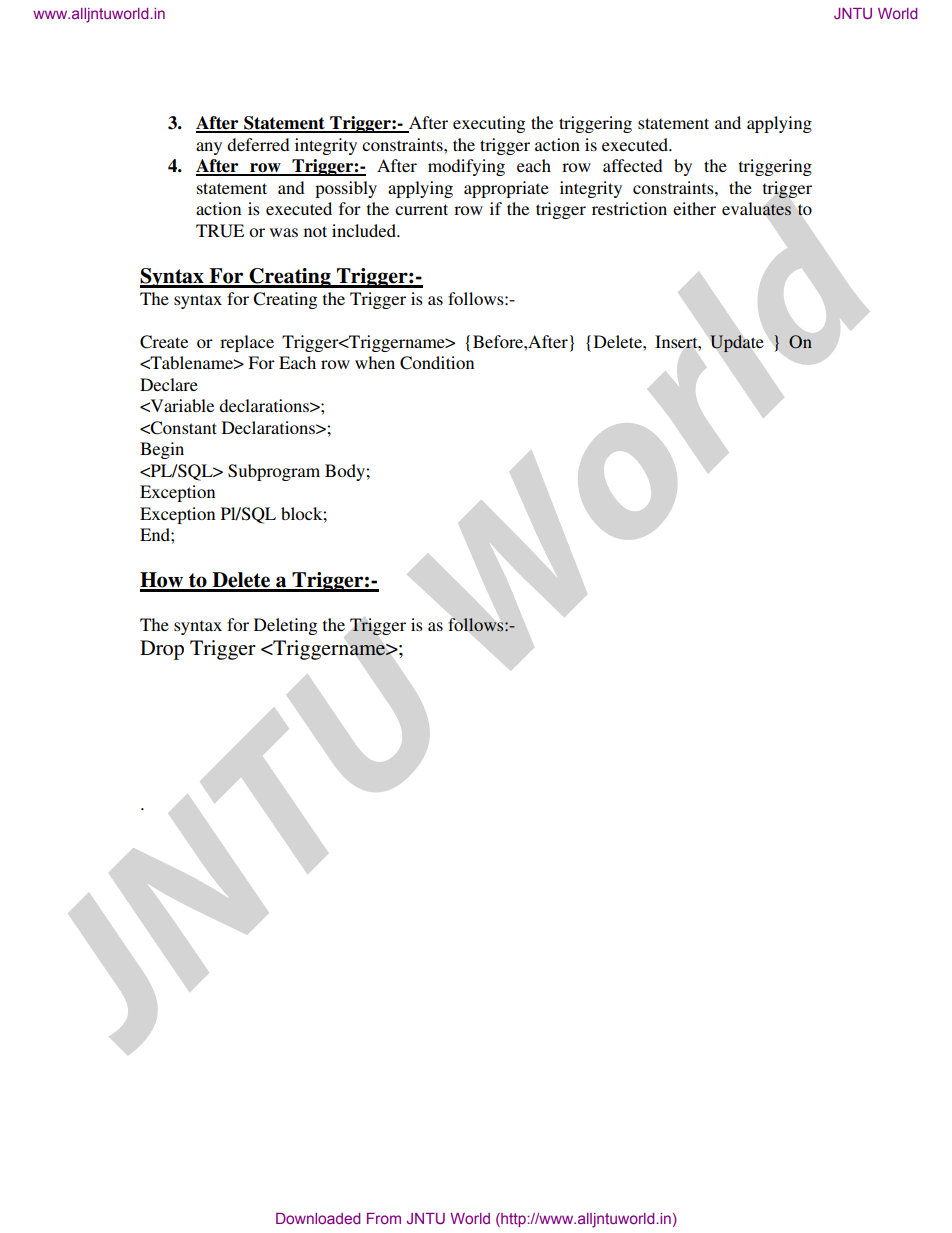 Image resolution: width=952 pixels, height=1233 pixels. Describe the element at coordinates (384, 1218) in the screenshot. I see `From` at that location.
